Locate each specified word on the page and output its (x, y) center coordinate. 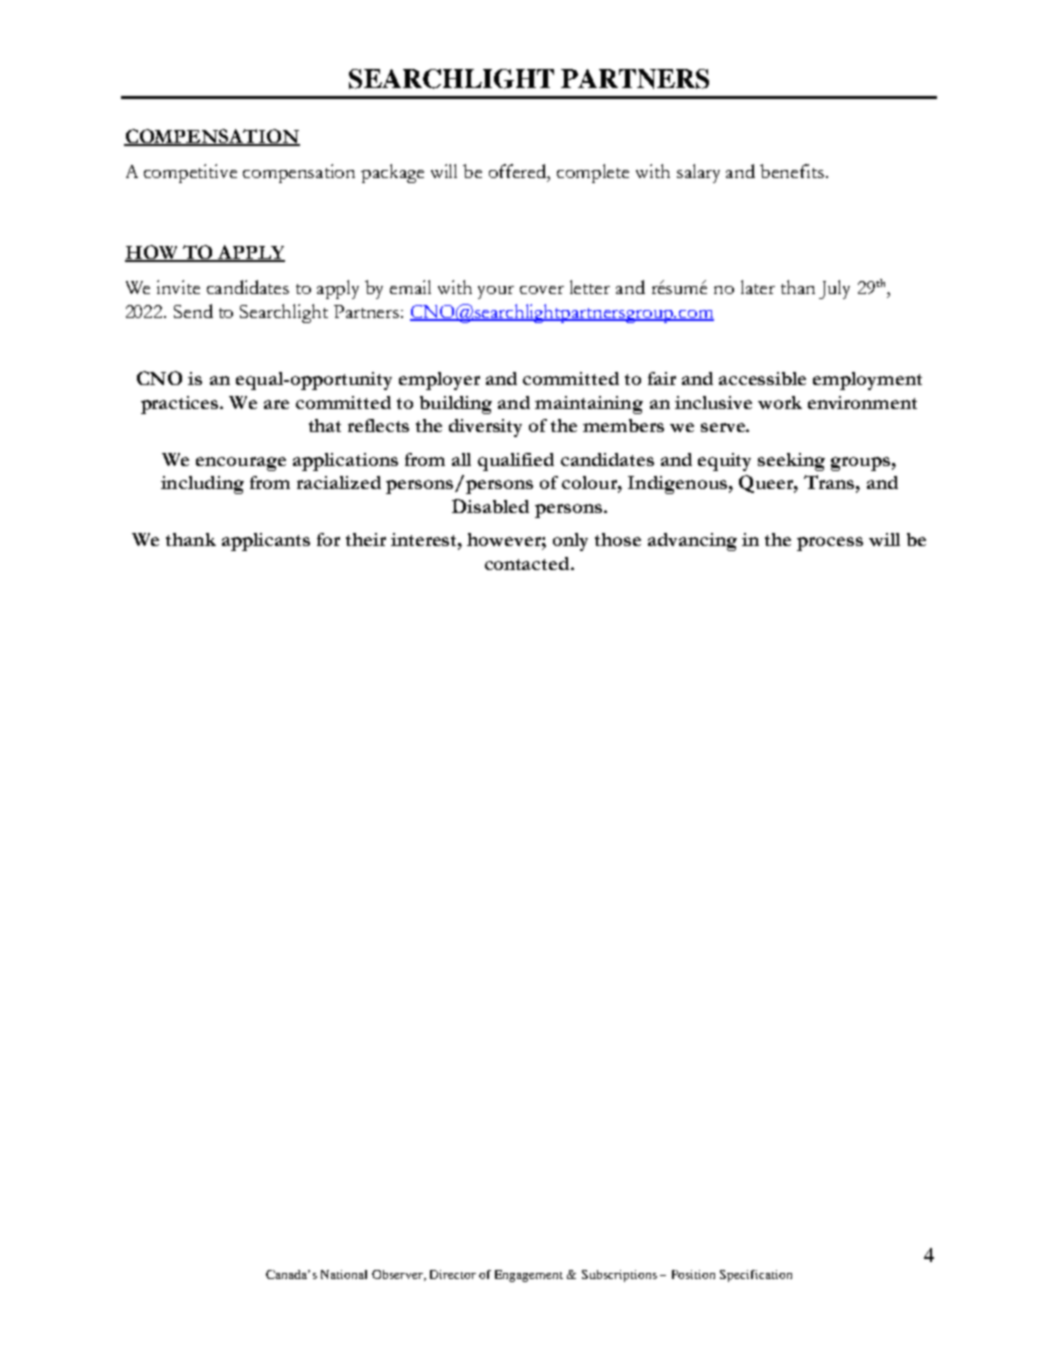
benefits (792, 171)
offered (519, 171)
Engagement (529, 1276)
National (344, 1274)
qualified (516, 462)
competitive (190, 173)
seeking (791, 462)
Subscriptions (619, 1276)
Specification (756, 1276)
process (830, 544)
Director (453, 1274)
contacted (528, 563)
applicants (266, 542)
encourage (241, 464)
